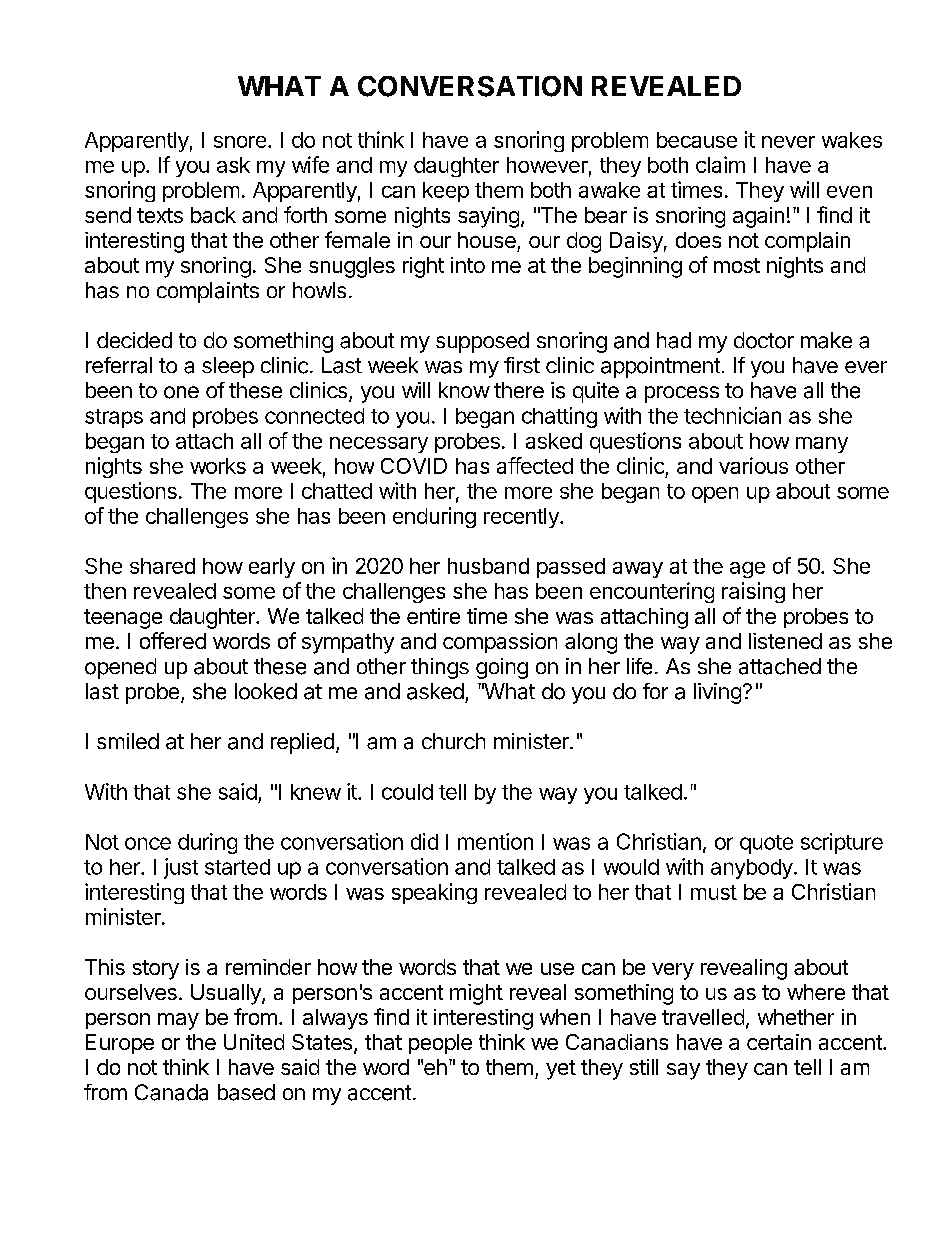 The width and height of the document is (952, 1233). What do you see at coordinates (495, 841) in the document?
I see `mention` at bounding box center [495, 841].
